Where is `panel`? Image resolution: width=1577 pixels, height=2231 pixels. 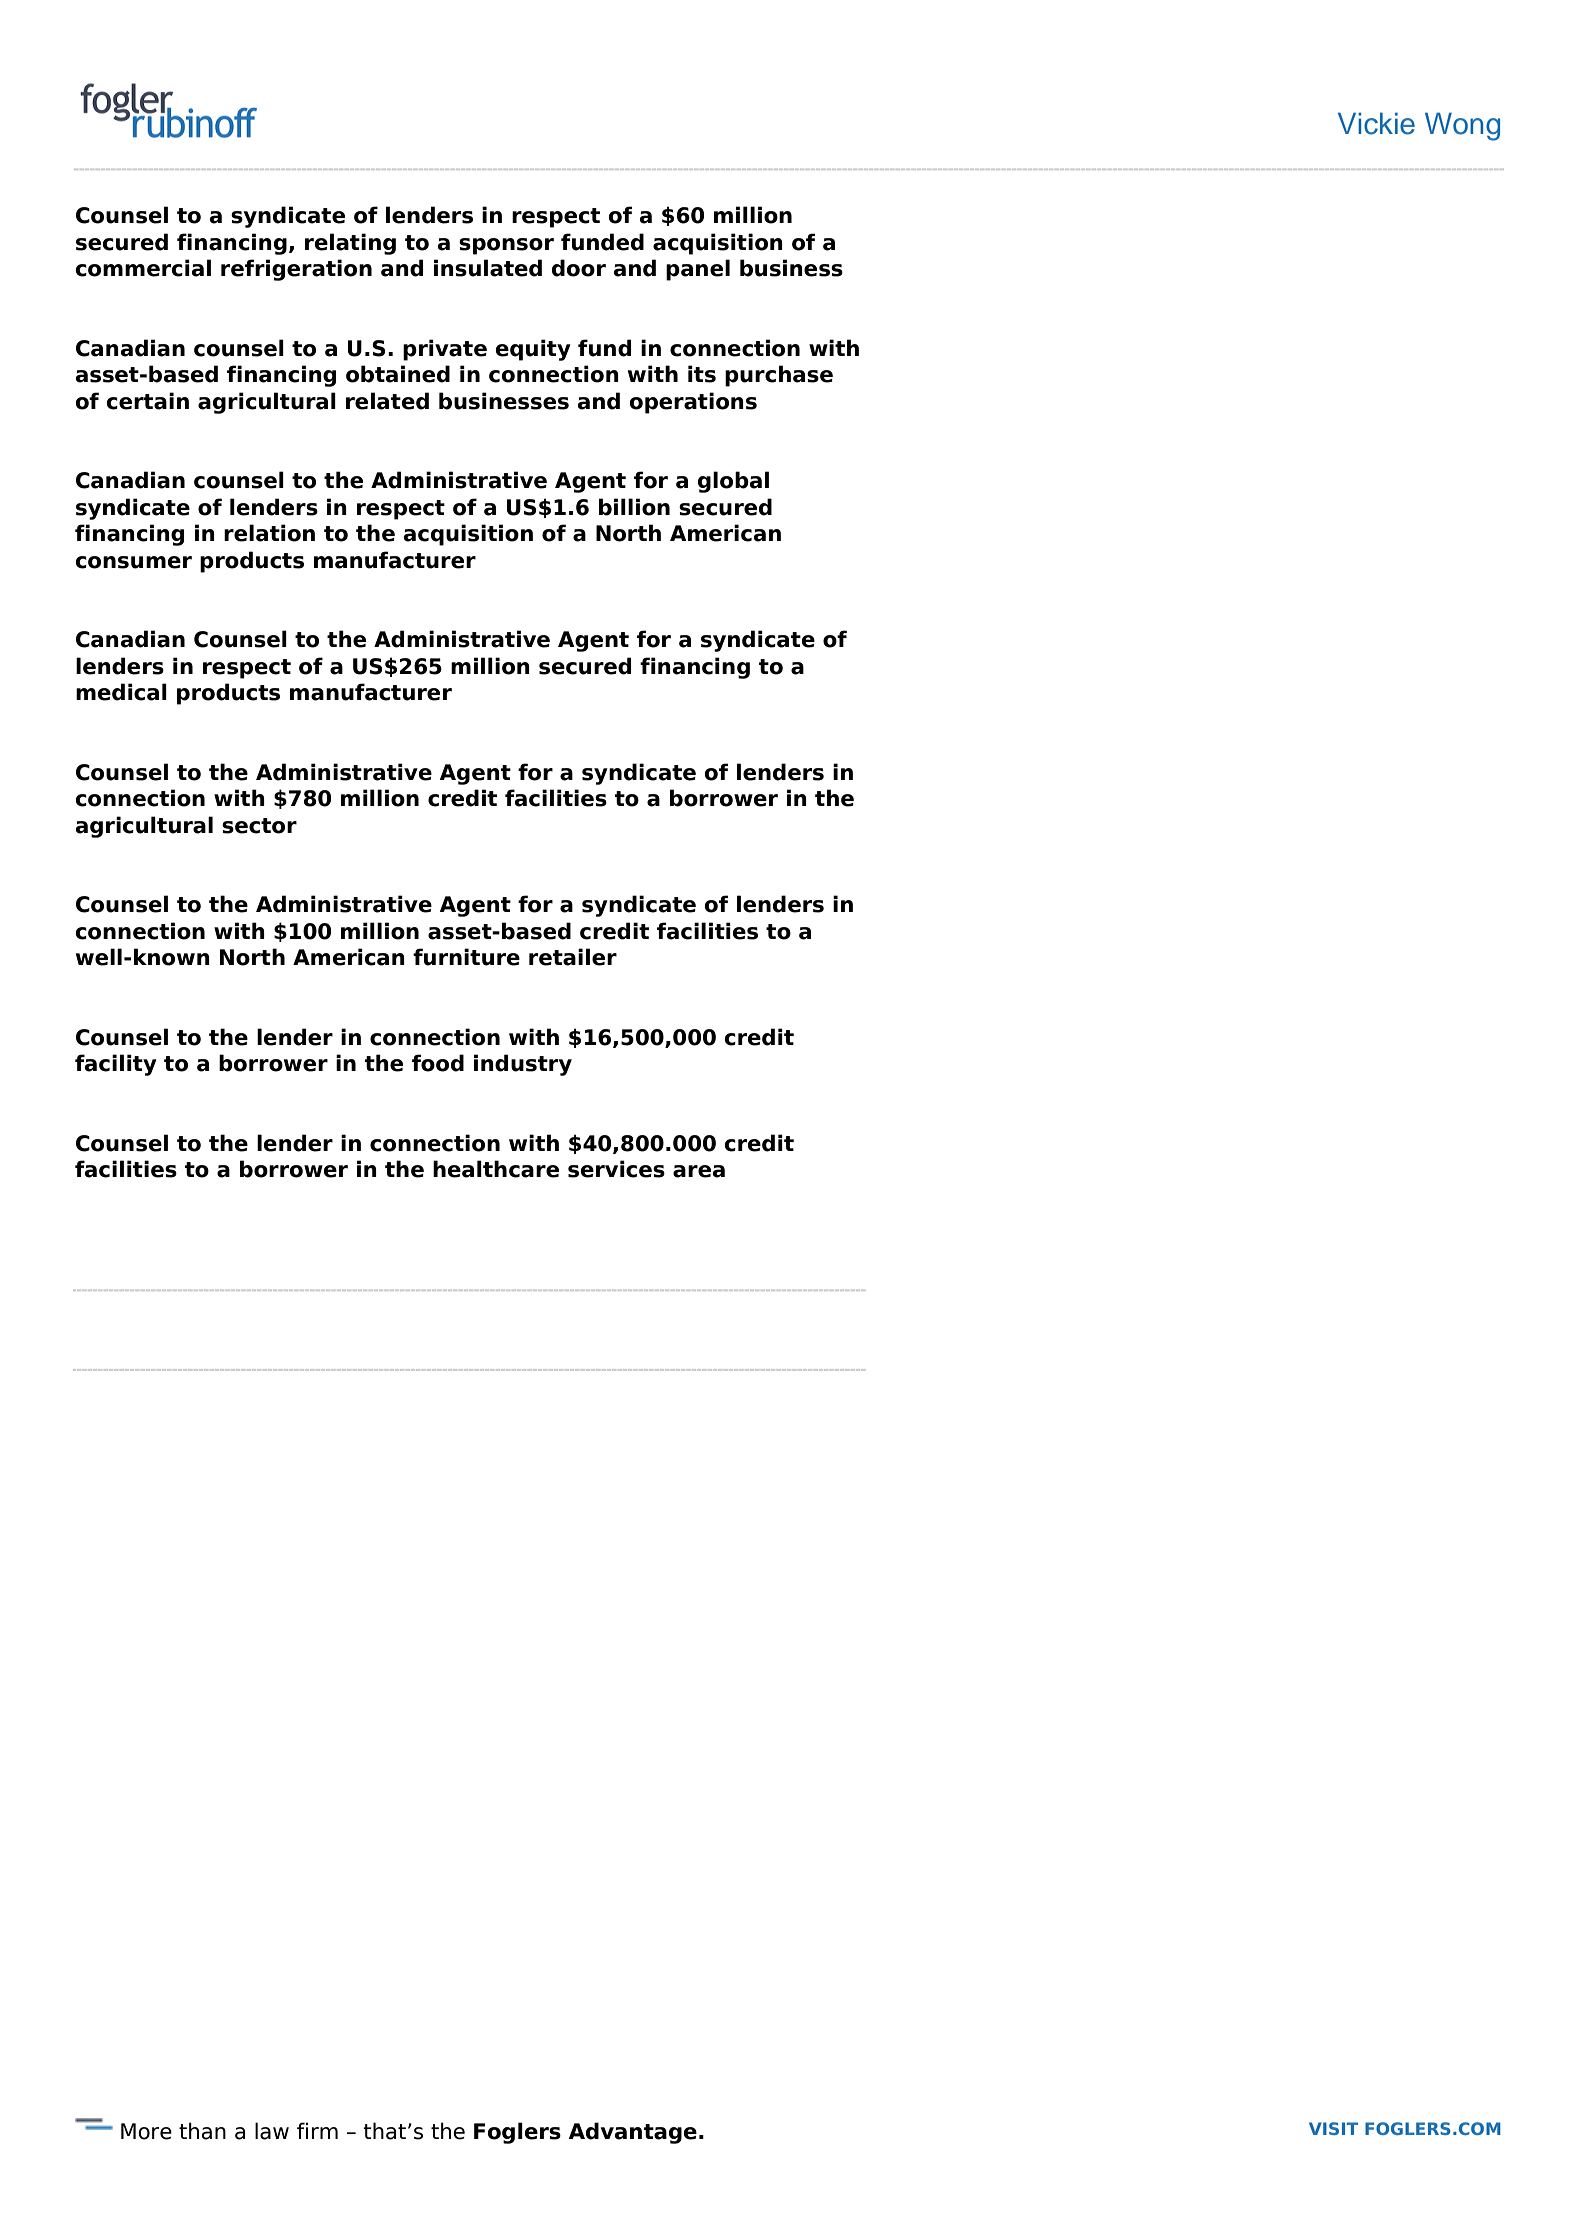 panel is located at coordinates (698, 270).
